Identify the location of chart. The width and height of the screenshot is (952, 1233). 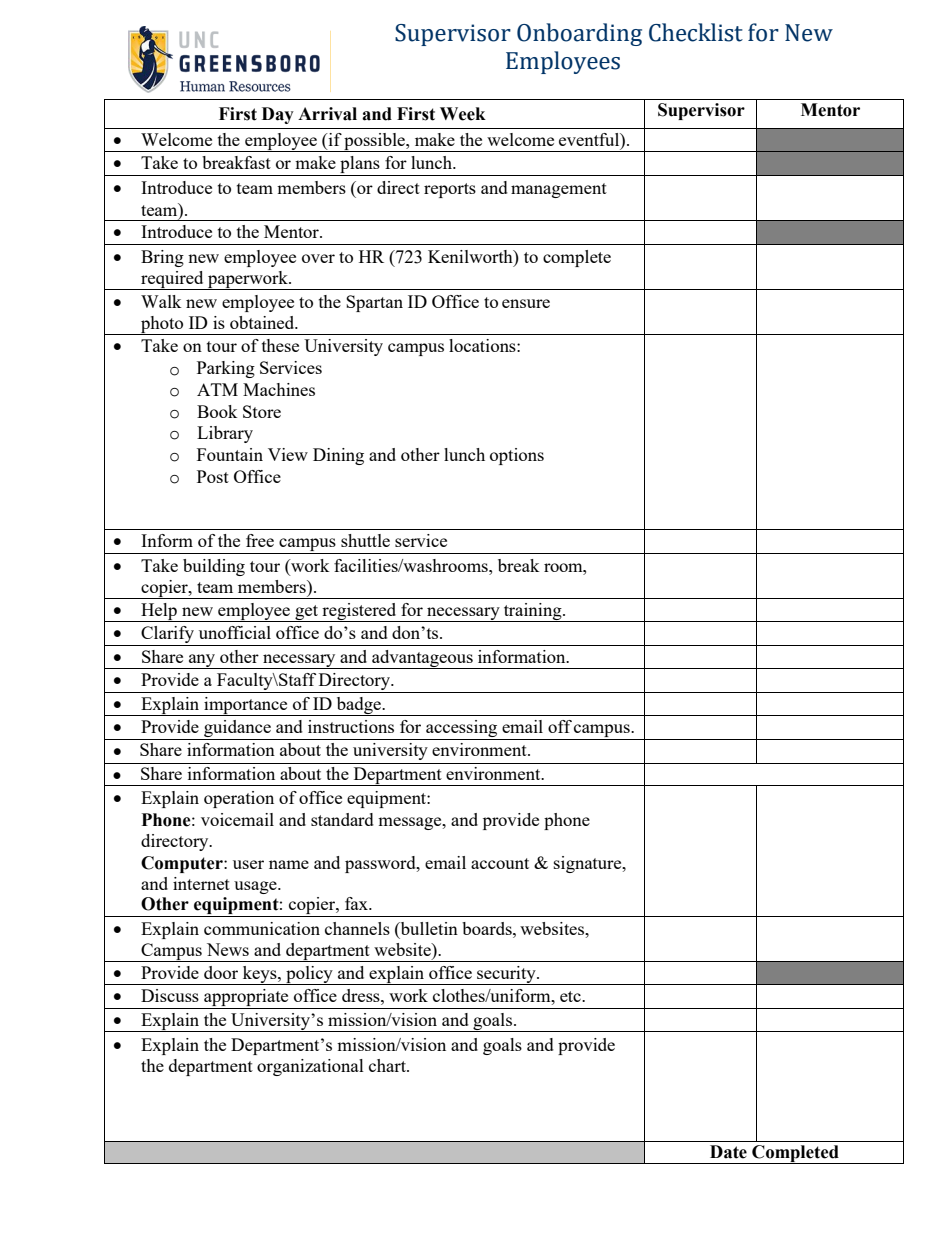
(388, 1065).
